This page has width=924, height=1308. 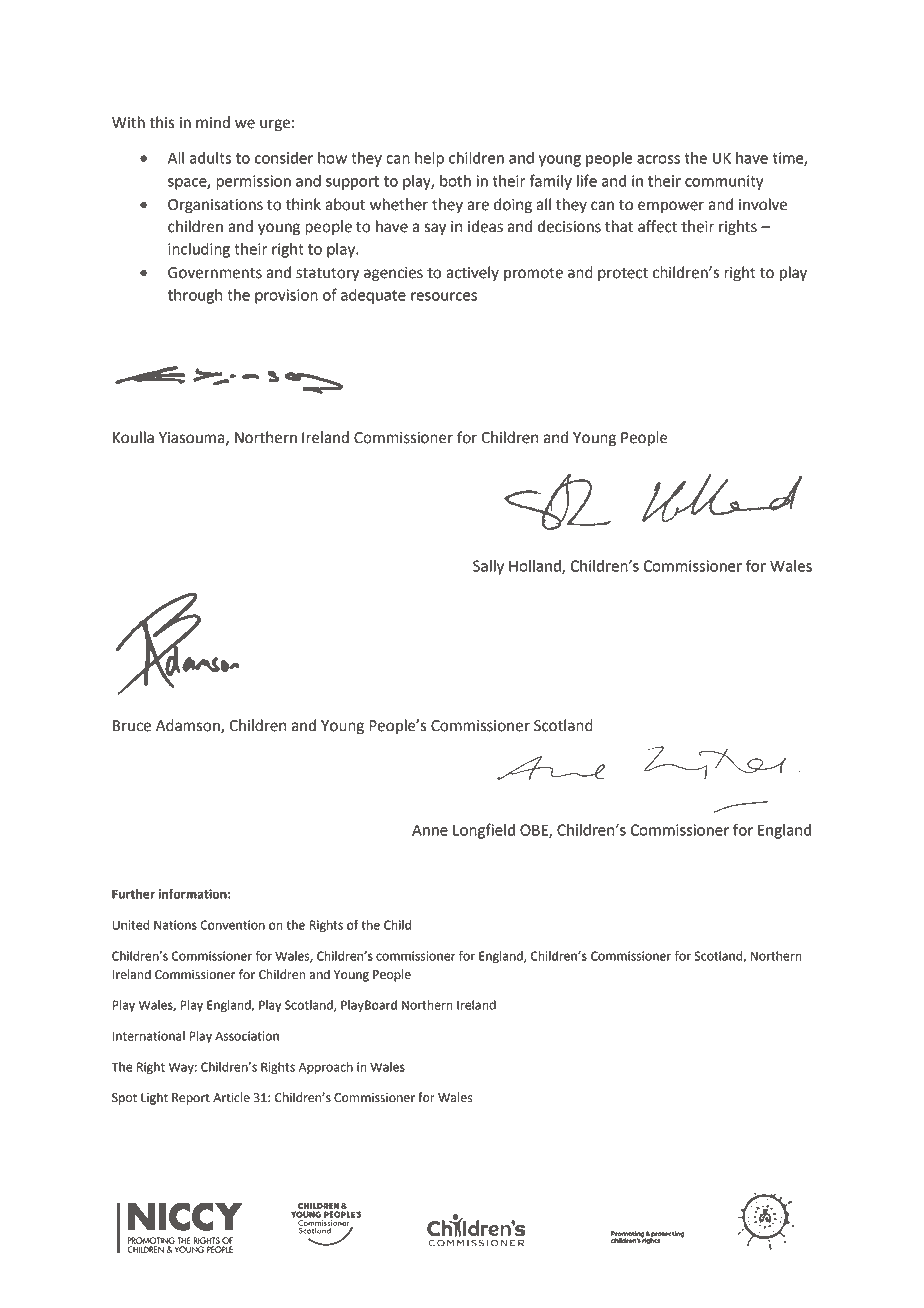 What do you see at coordinates (191, 1099) in the page?
I see `Report` at bounding box center [191, 1099].
